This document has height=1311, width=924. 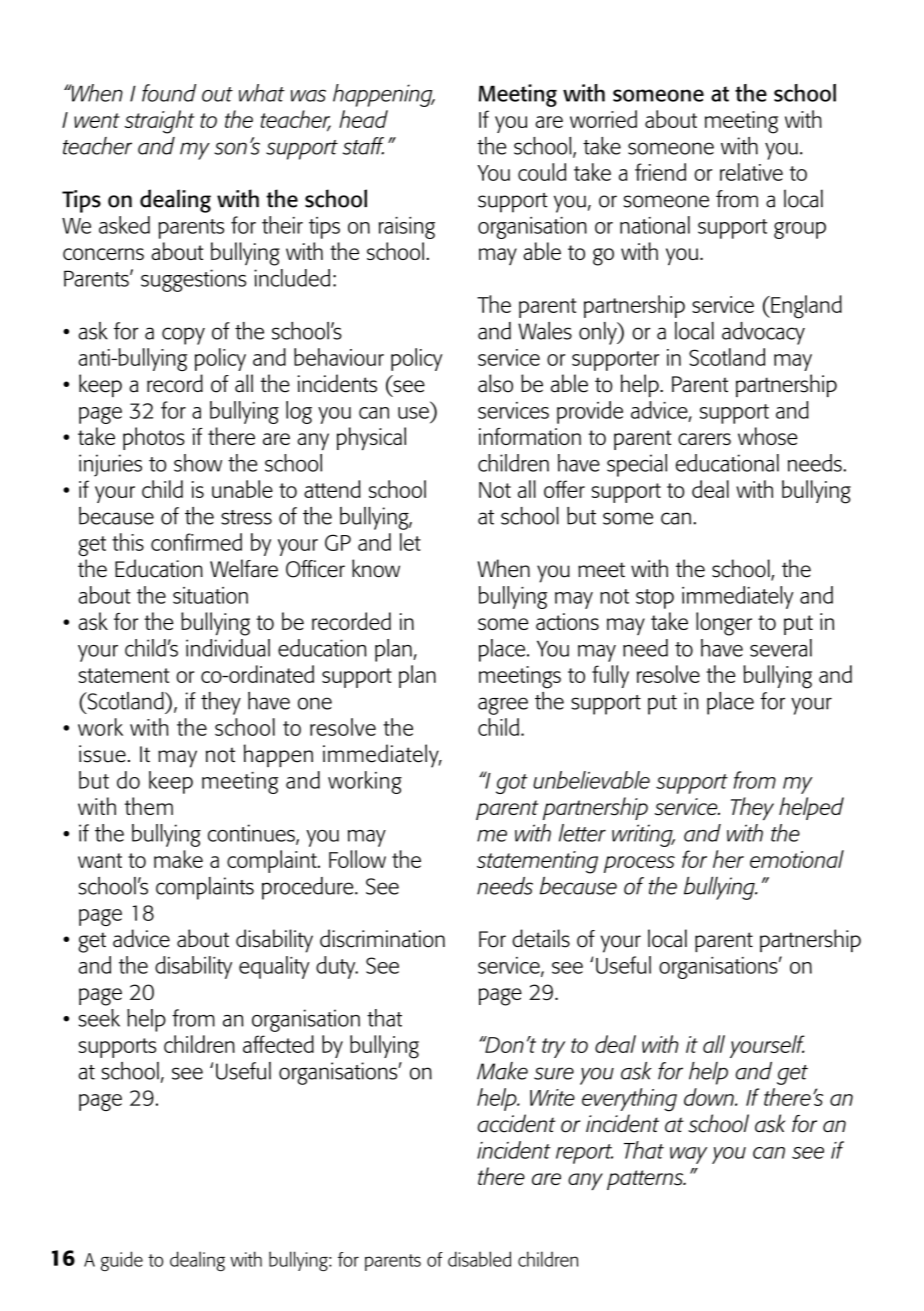 I want to click on relative, so click(x=751, y=172).
